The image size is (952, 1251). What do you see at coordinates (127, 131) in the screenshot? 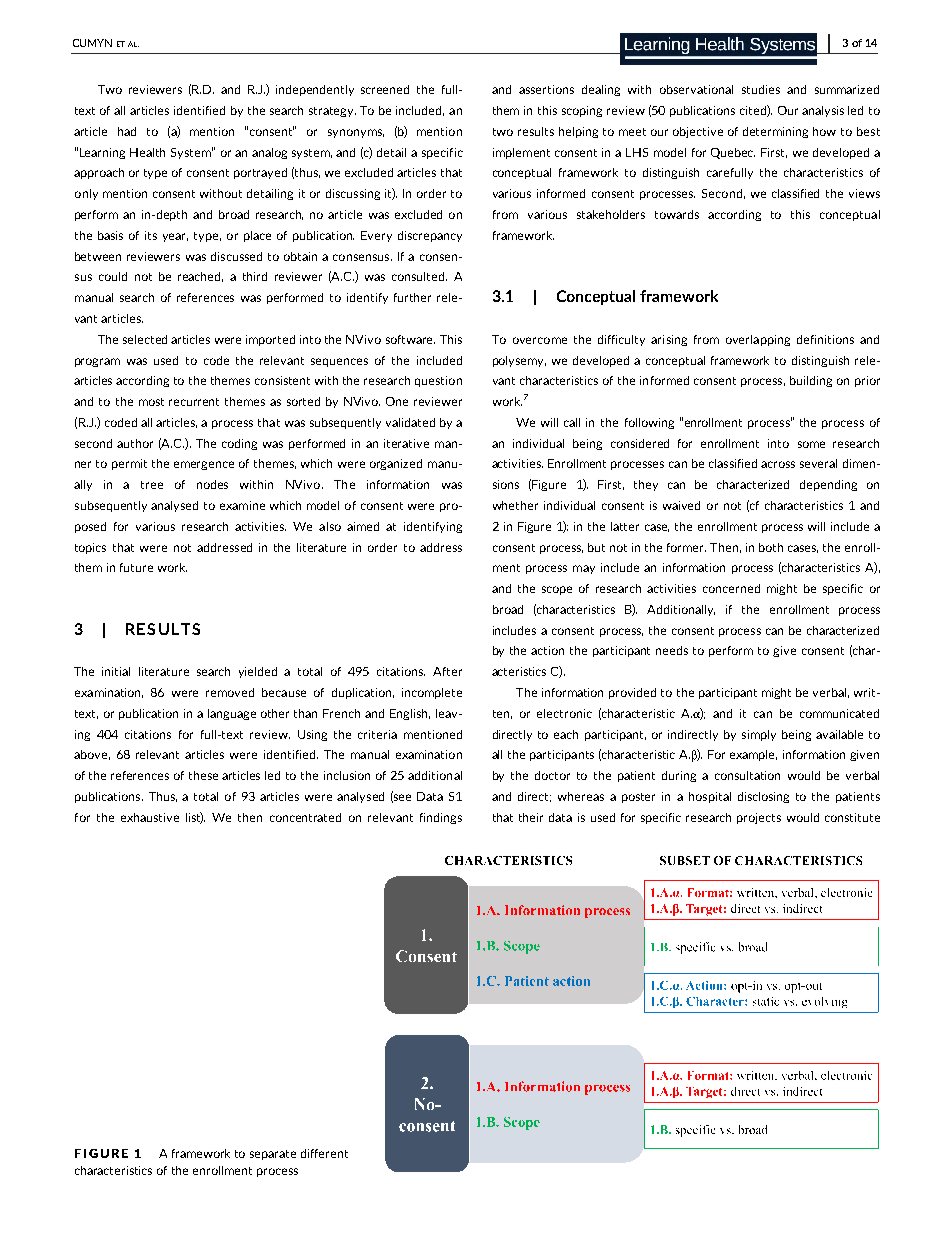
I see `had` at bounding box center [127, 131].
